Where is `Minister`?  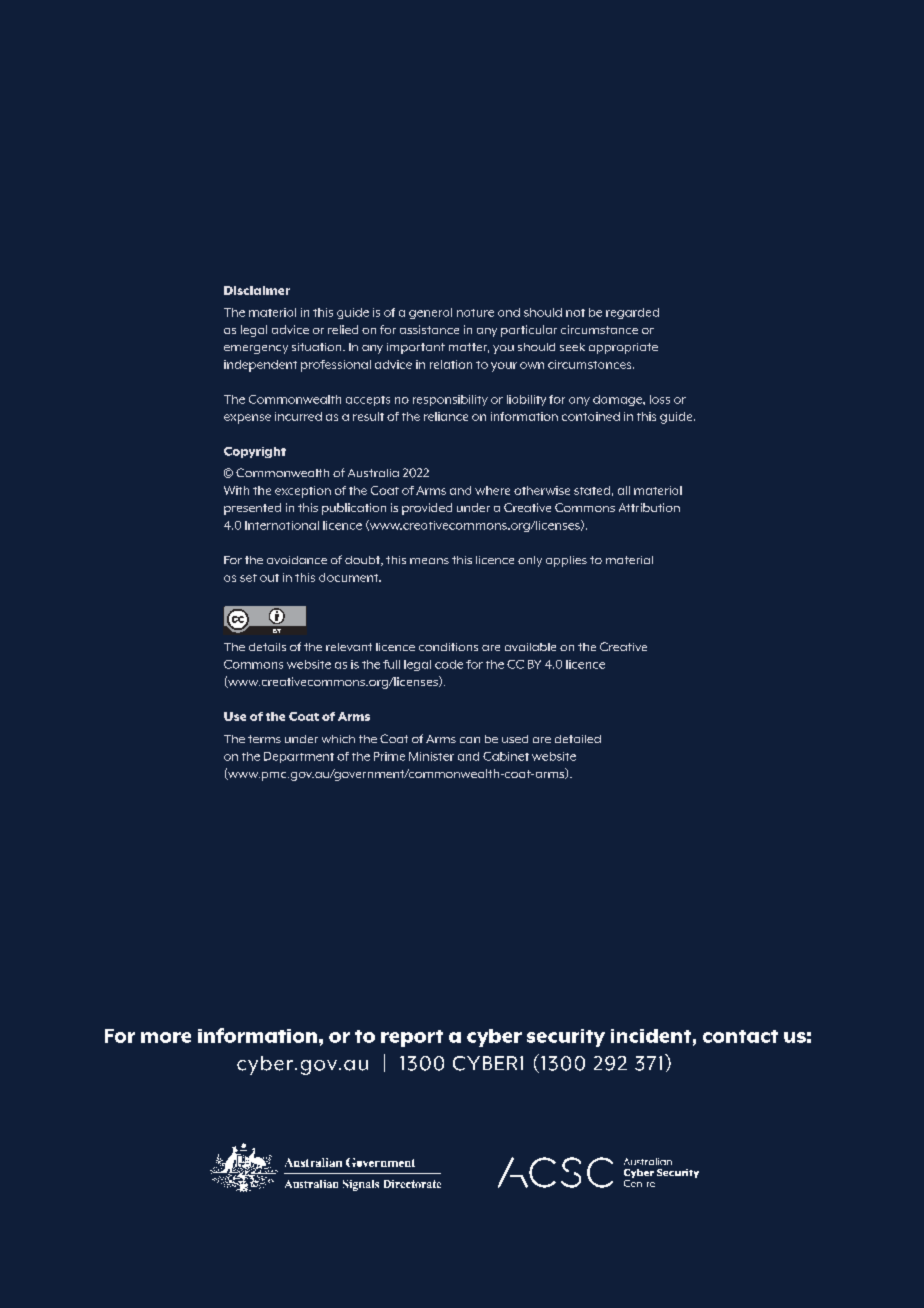
Minister is located at coordinates (431, 756).
